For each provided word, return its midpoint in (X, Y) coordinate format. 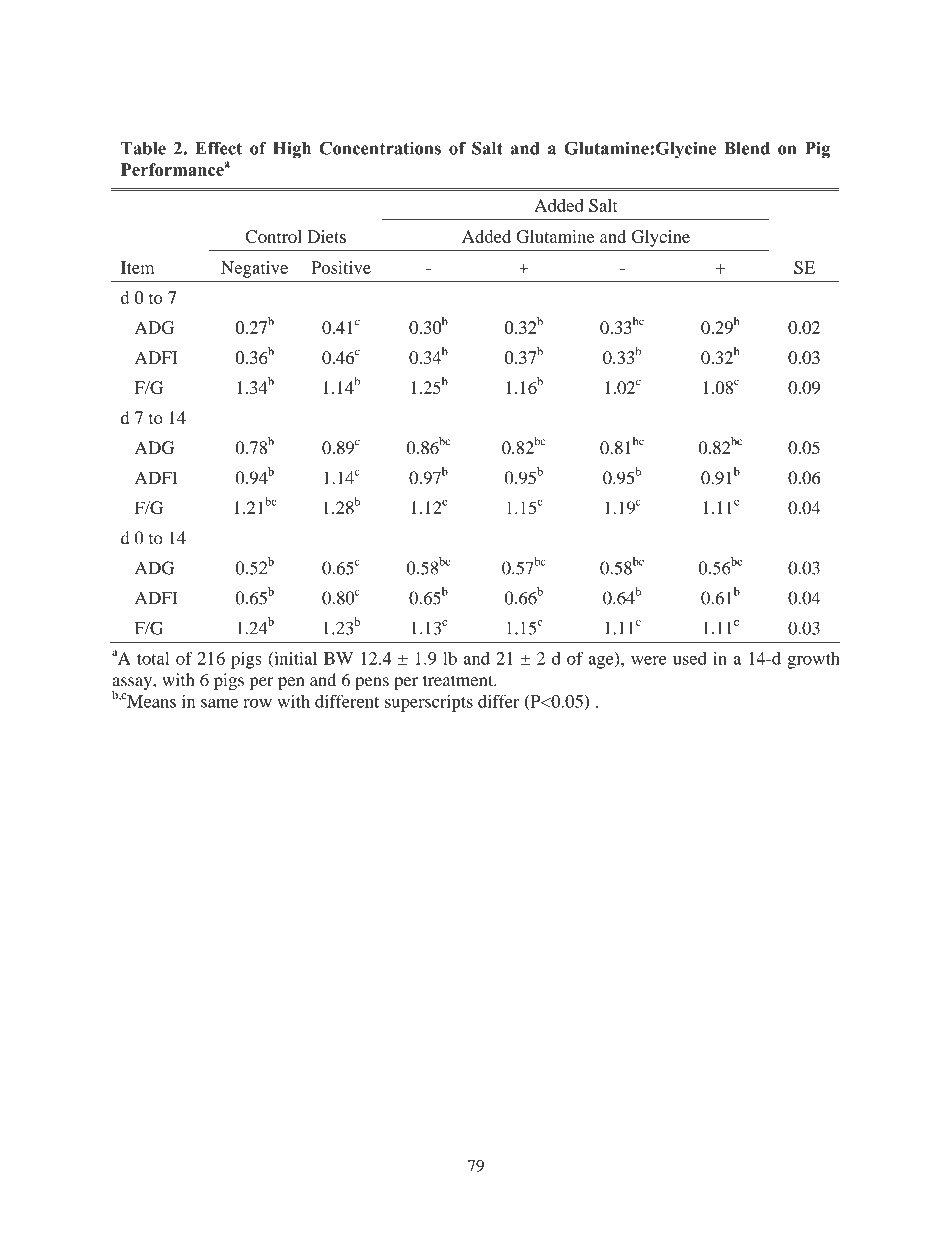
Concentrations (380, 148)
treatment (459, 680)
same (219, 703)
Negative (254, 269)
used (690, 658)
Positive (341, 267)
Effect (218, 148)
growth (813, 660)
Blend (747, 148)
